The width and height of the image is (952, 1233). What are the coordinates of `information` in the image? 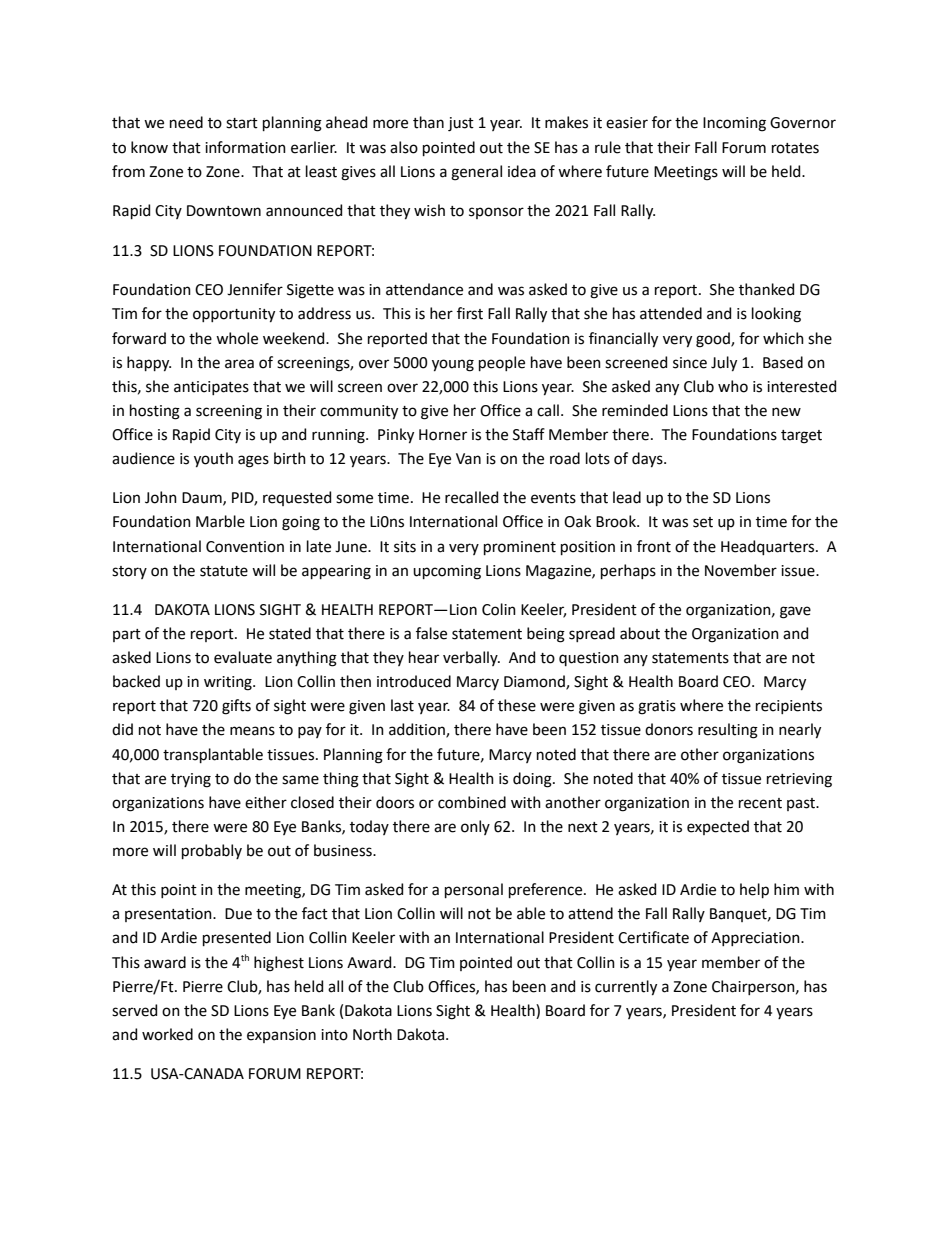 It's located at (245, 147).
